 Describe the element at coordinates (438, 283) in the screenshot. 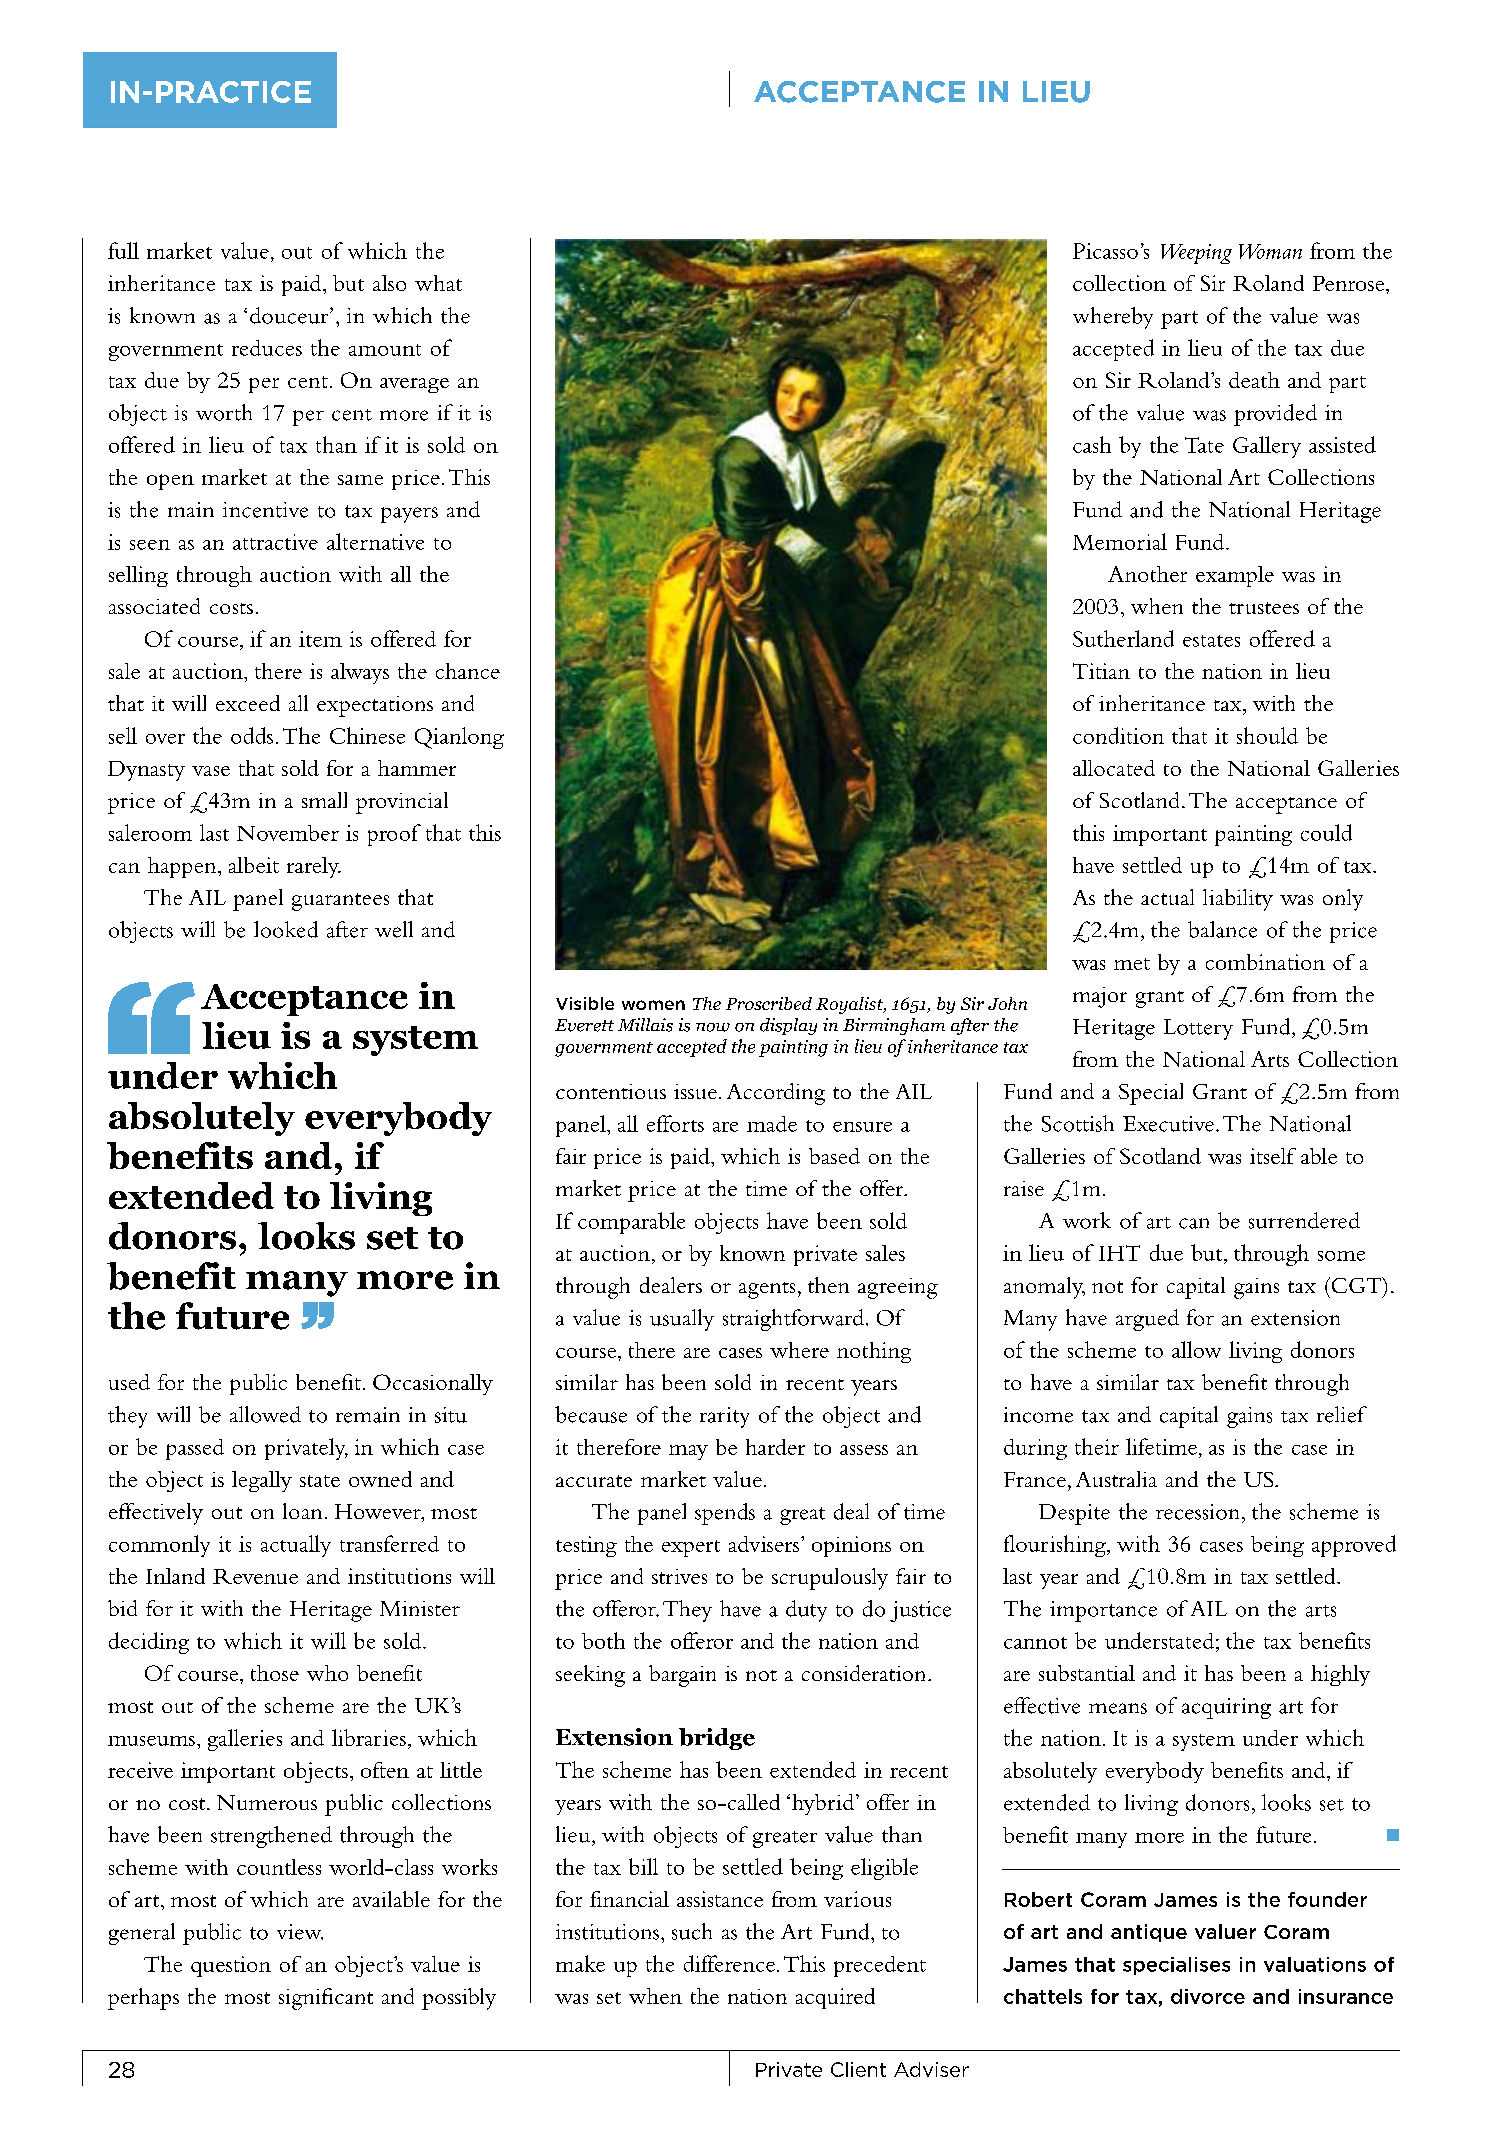

I see `what` at that location.
